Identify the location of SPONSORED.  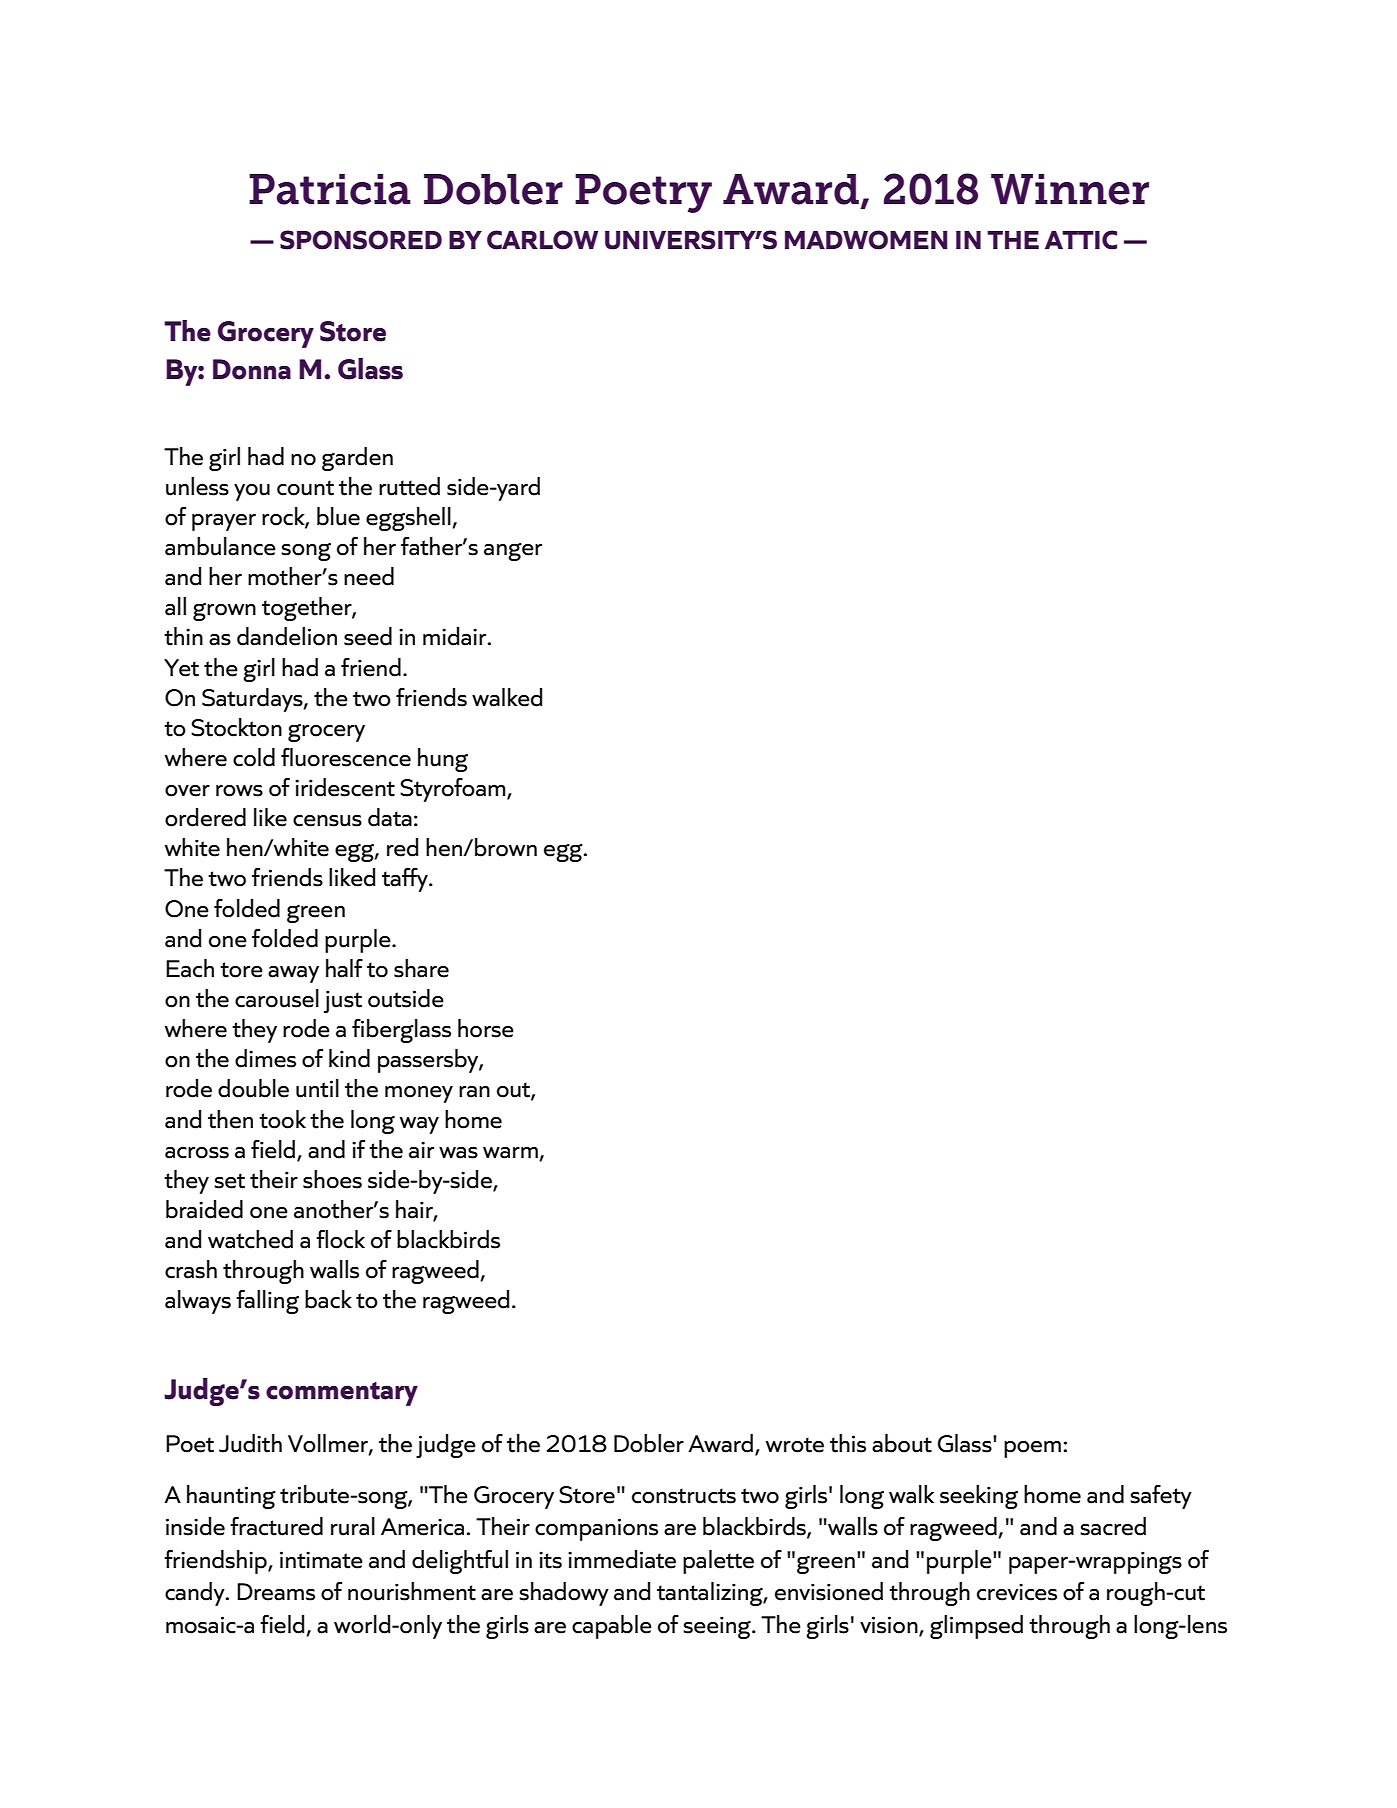
(361, 240).
